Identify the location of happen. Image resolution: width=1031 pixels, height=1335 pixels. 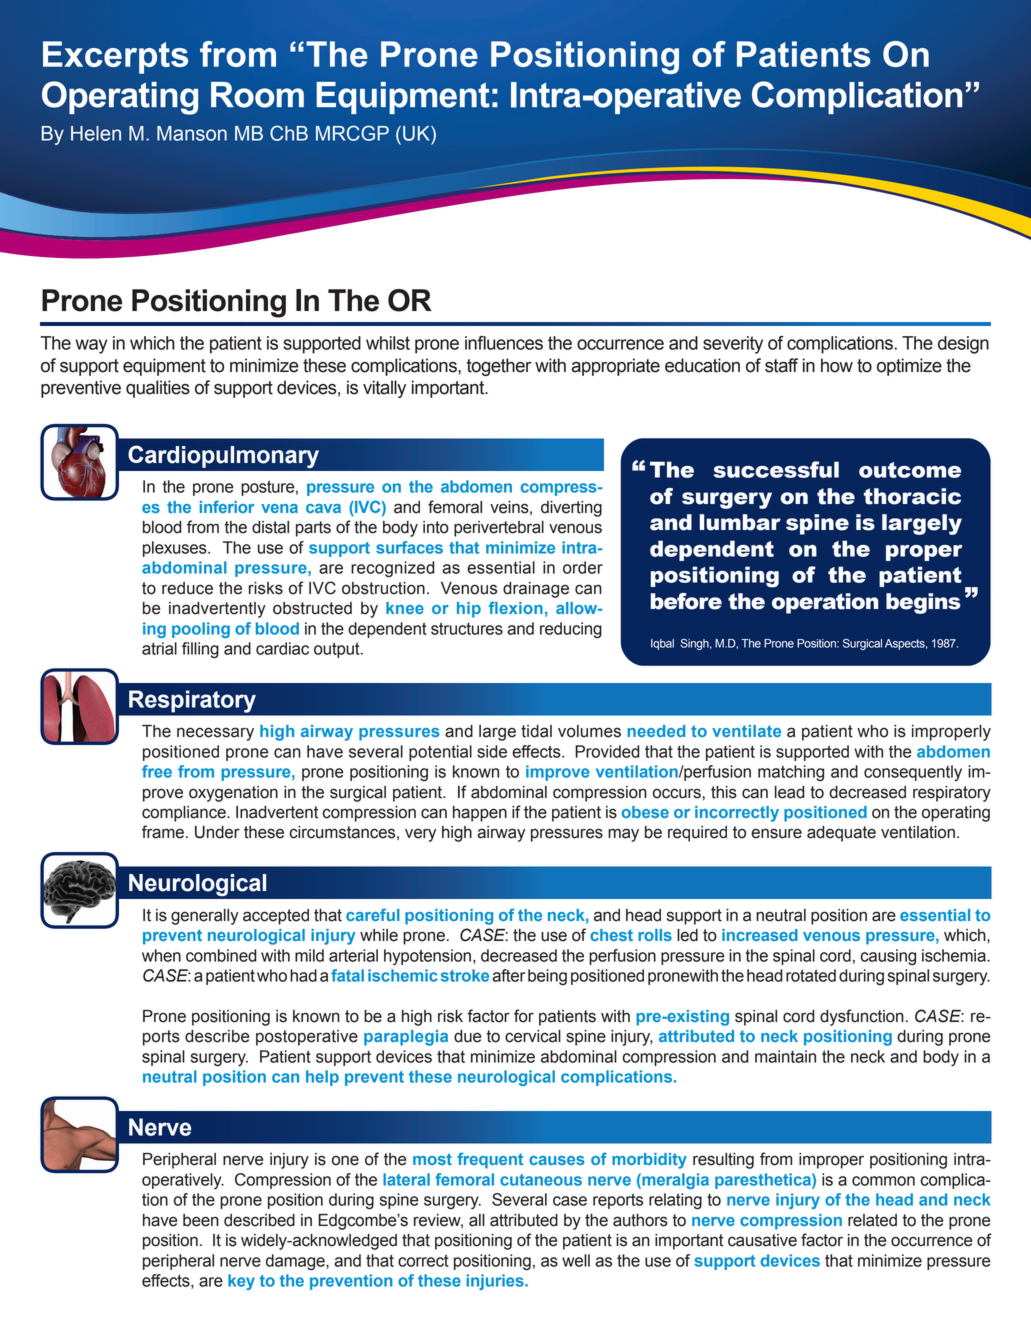
(480, 814).
